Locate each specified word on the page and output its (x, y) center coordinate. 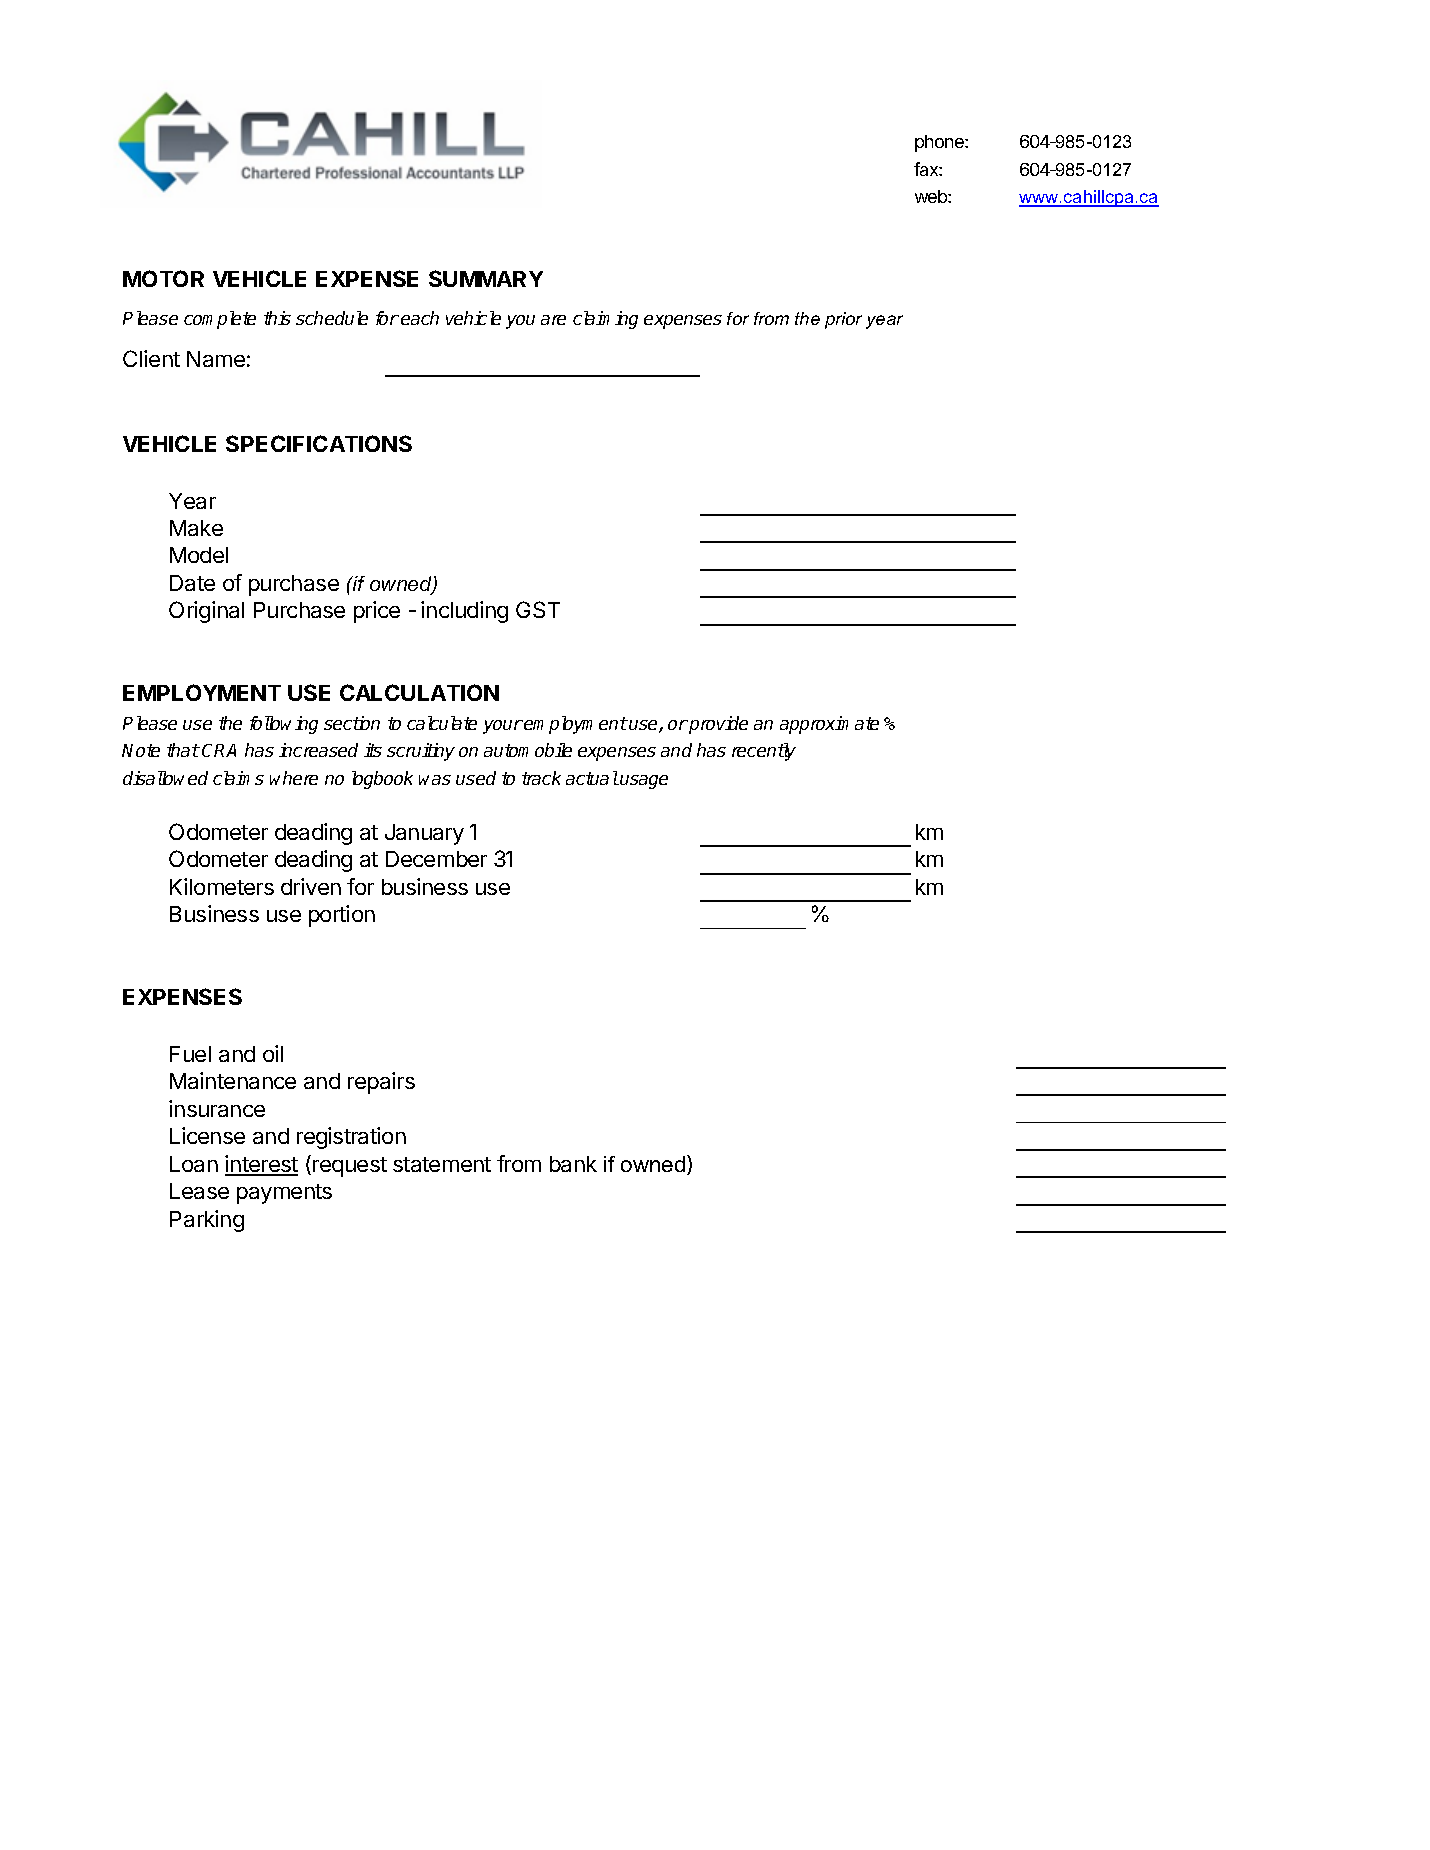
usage (643, 782)
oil (273, 1053)
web (932, 196)
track (541, 778)
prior (843, 320)
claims (238, 778)
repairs (381, 1083)
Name (216, 359)
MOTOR (163, 278)
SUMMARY (486, 278)
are (553, 320)
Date (192, 583)
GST (538, 609)
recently (764, 752)
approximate (829, 725)
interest (261, 1165)
